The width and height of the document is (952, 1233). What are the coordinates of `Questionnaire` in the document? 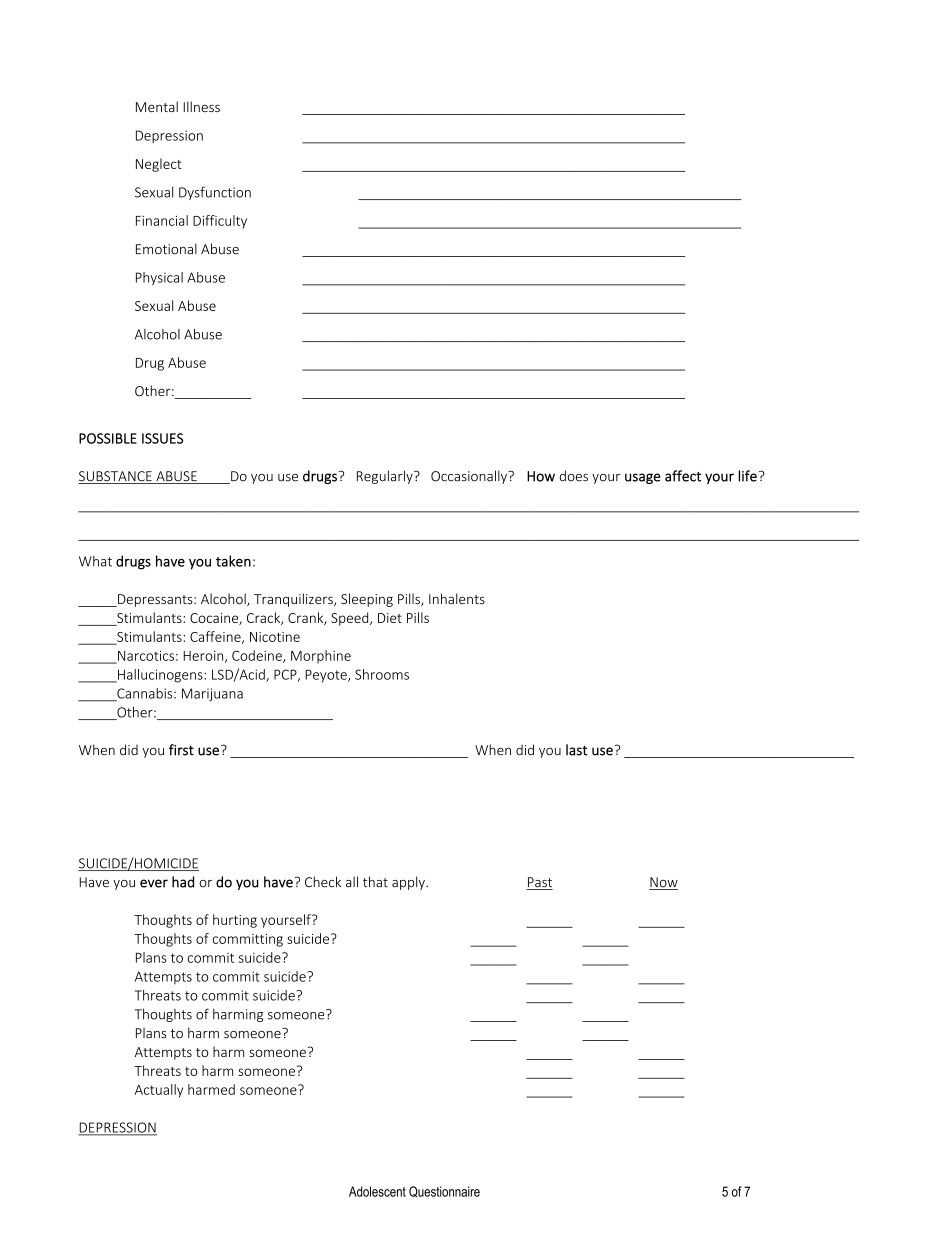 It's located at (444, 1191).
